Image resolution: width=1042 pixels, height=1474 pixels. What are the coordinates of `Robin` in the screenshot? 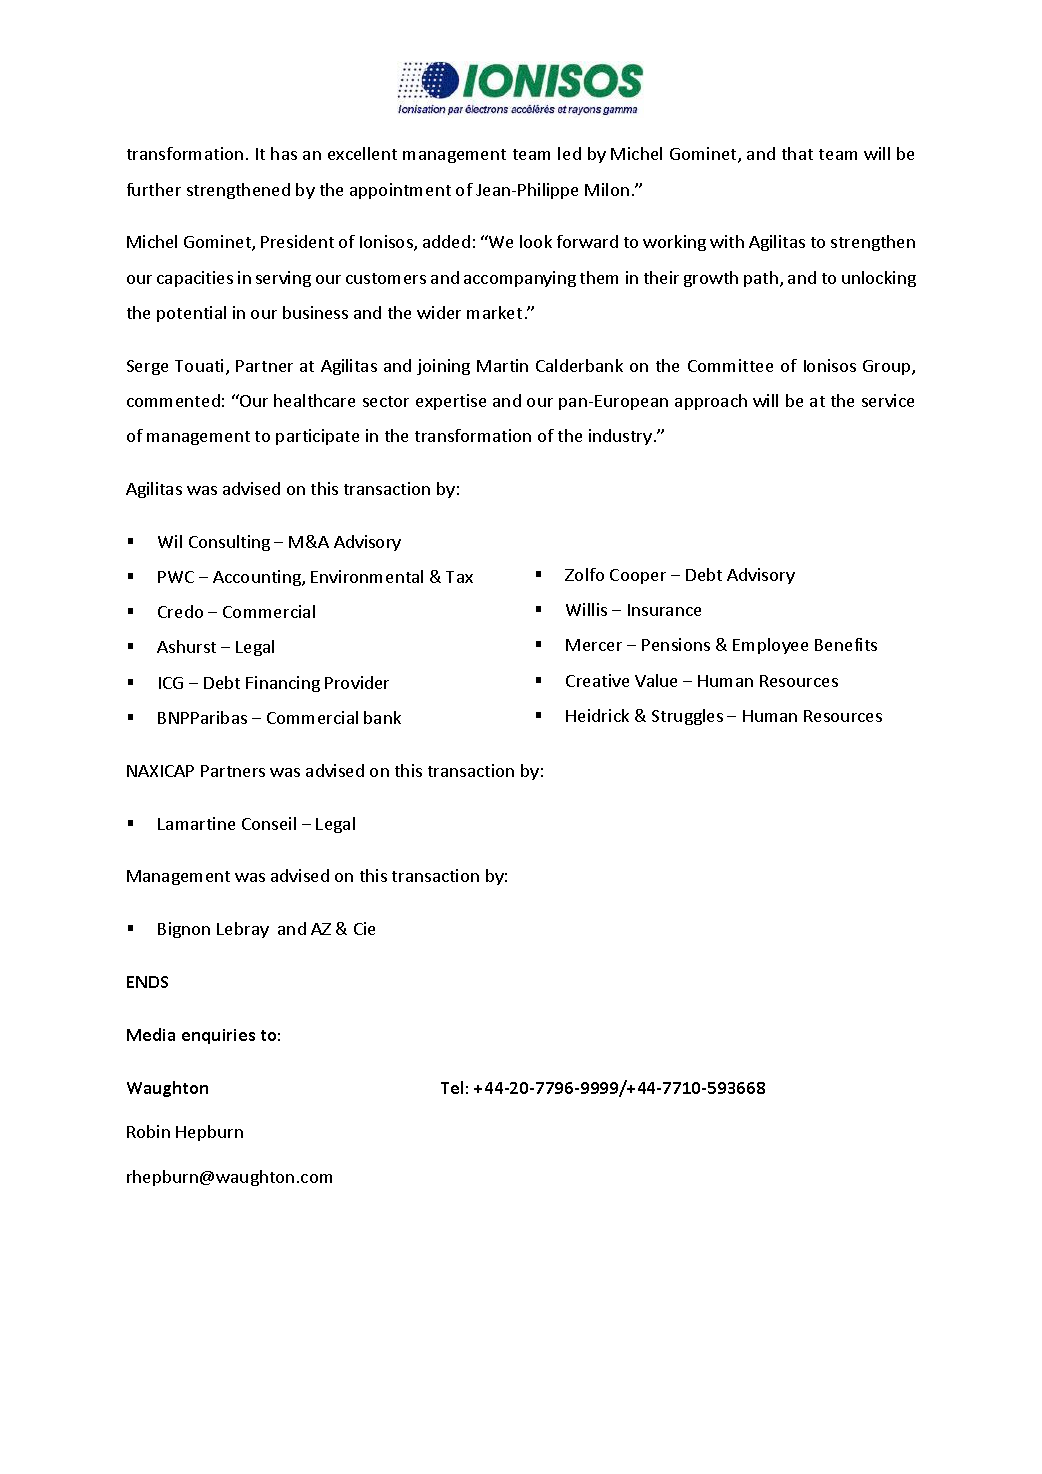 It's located at (148, 1131).
